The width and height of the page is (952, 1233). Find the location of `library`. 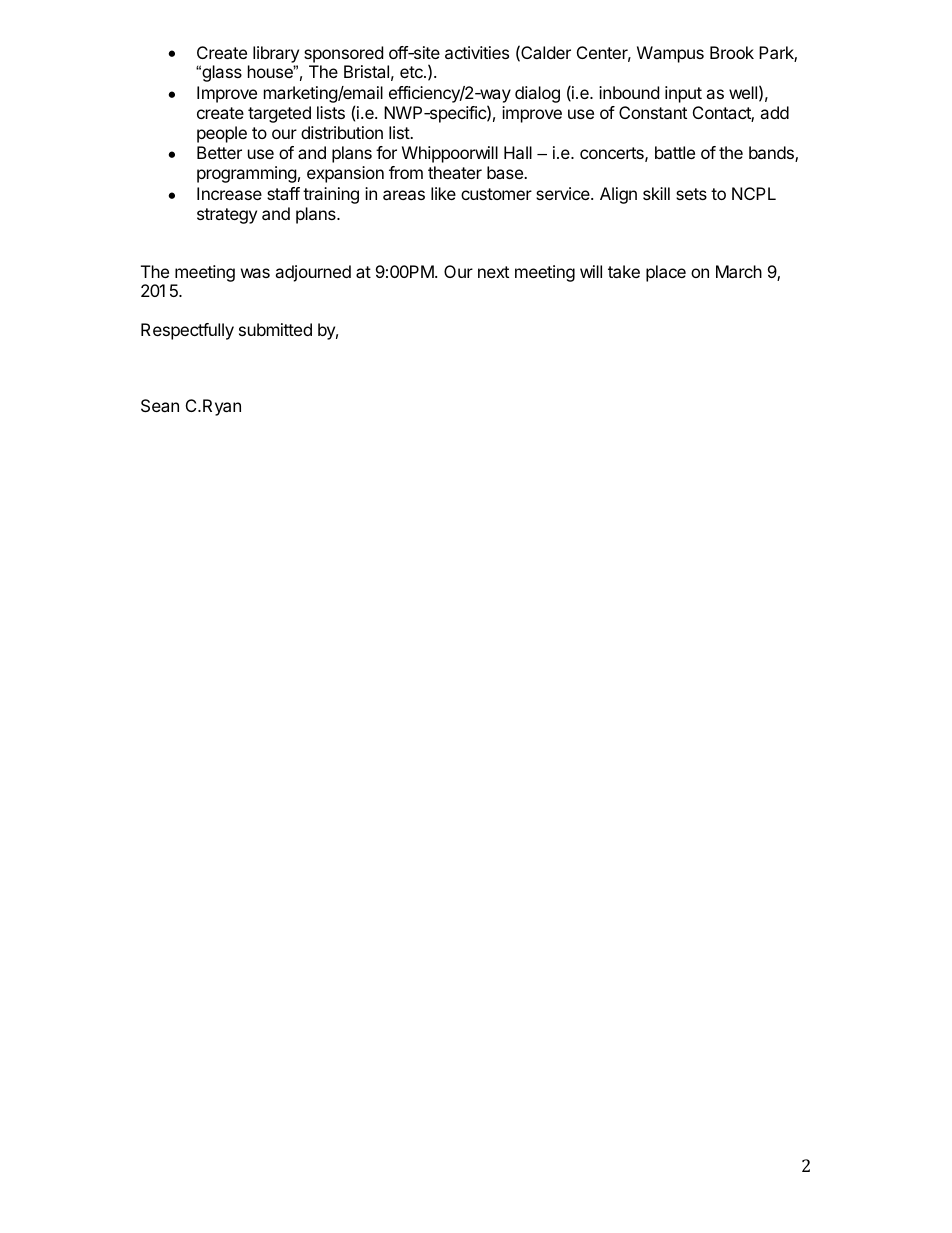

library is located at coordinates (276, 54).
